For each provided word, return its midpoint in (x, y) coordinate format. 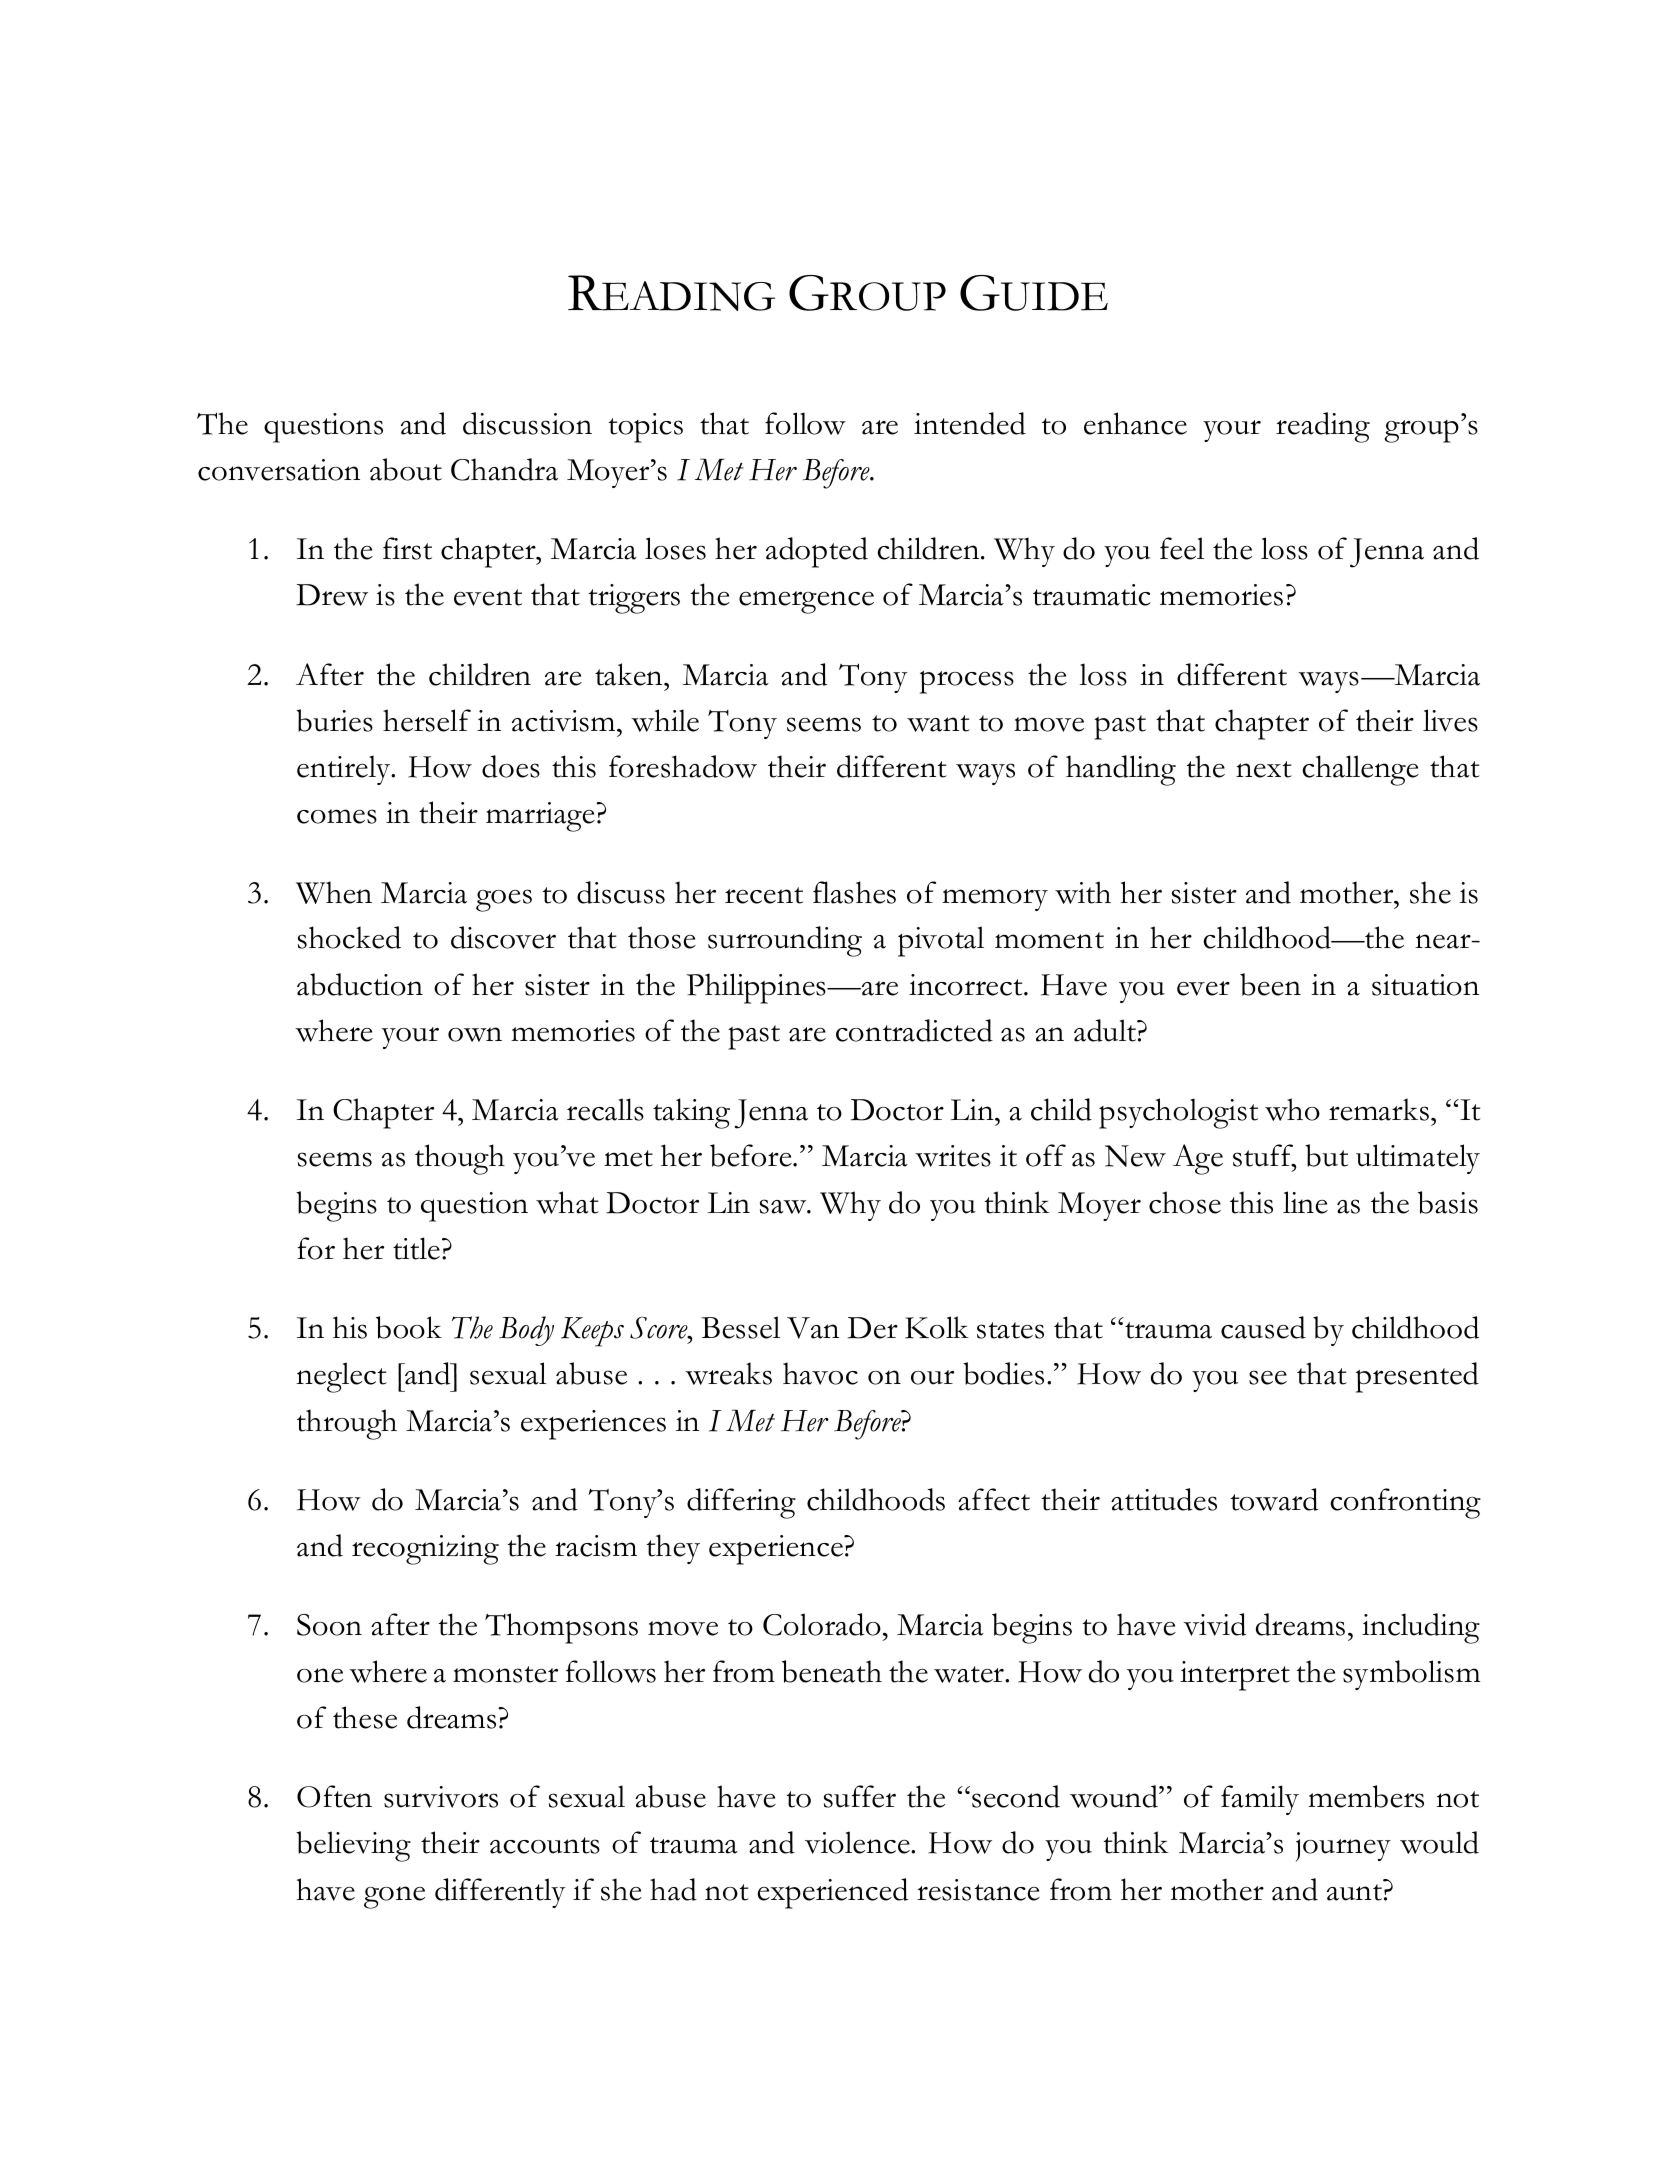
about (406, 469)
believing (353, 1846)
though (460, 1159)
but (1326, 1155)
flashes (854, 892)
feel (1182, 548)
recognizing (425, 1550)
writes (953, 1156)
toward (1274, 1499)
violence (858, 1842)
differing (741, 1503)
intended (970, 423)
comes (337, 816)
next (1264, 769)
